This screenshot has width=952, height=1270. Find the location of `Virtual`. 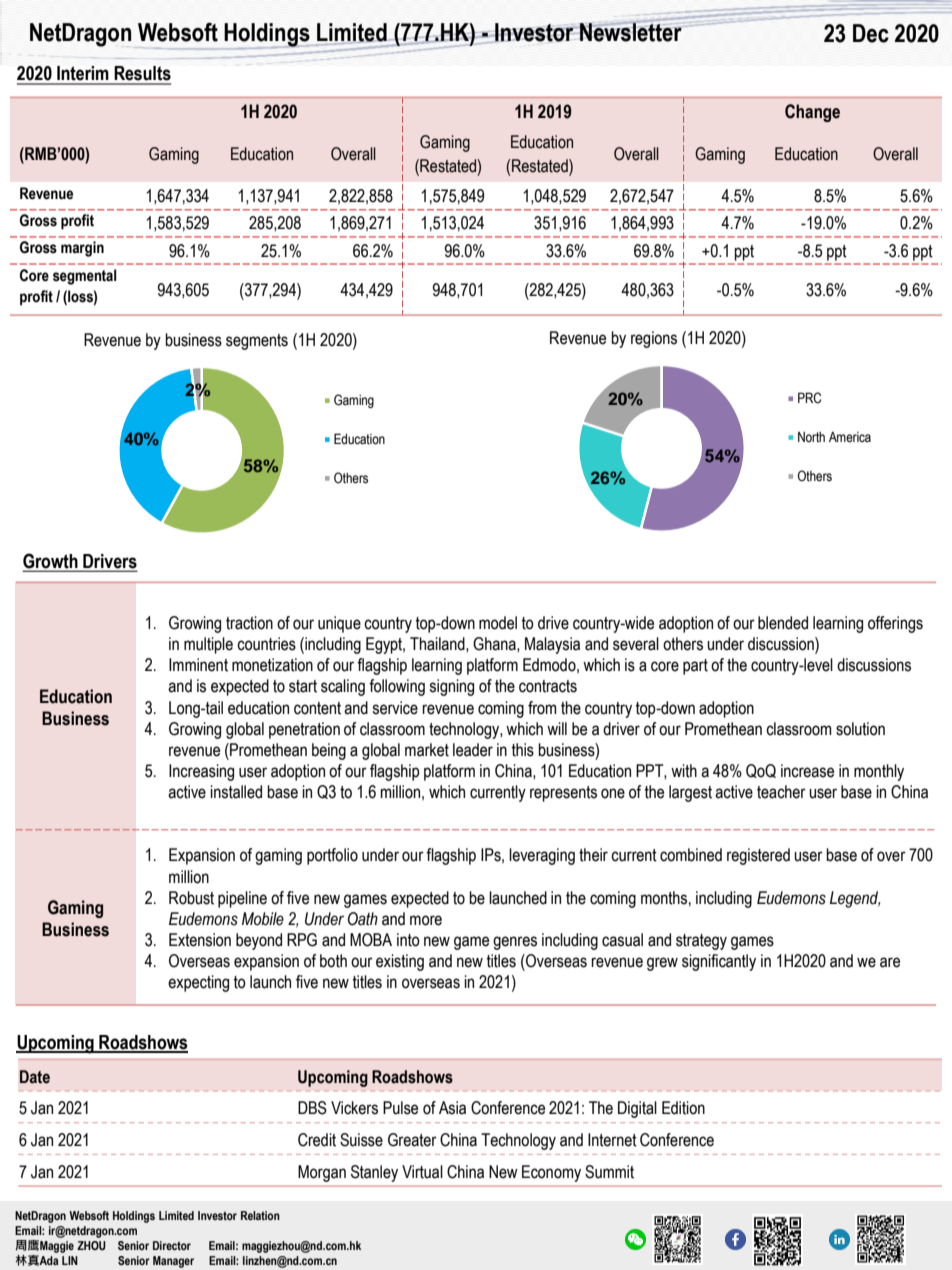

Virtual is located at coordinates (422, 1172).
